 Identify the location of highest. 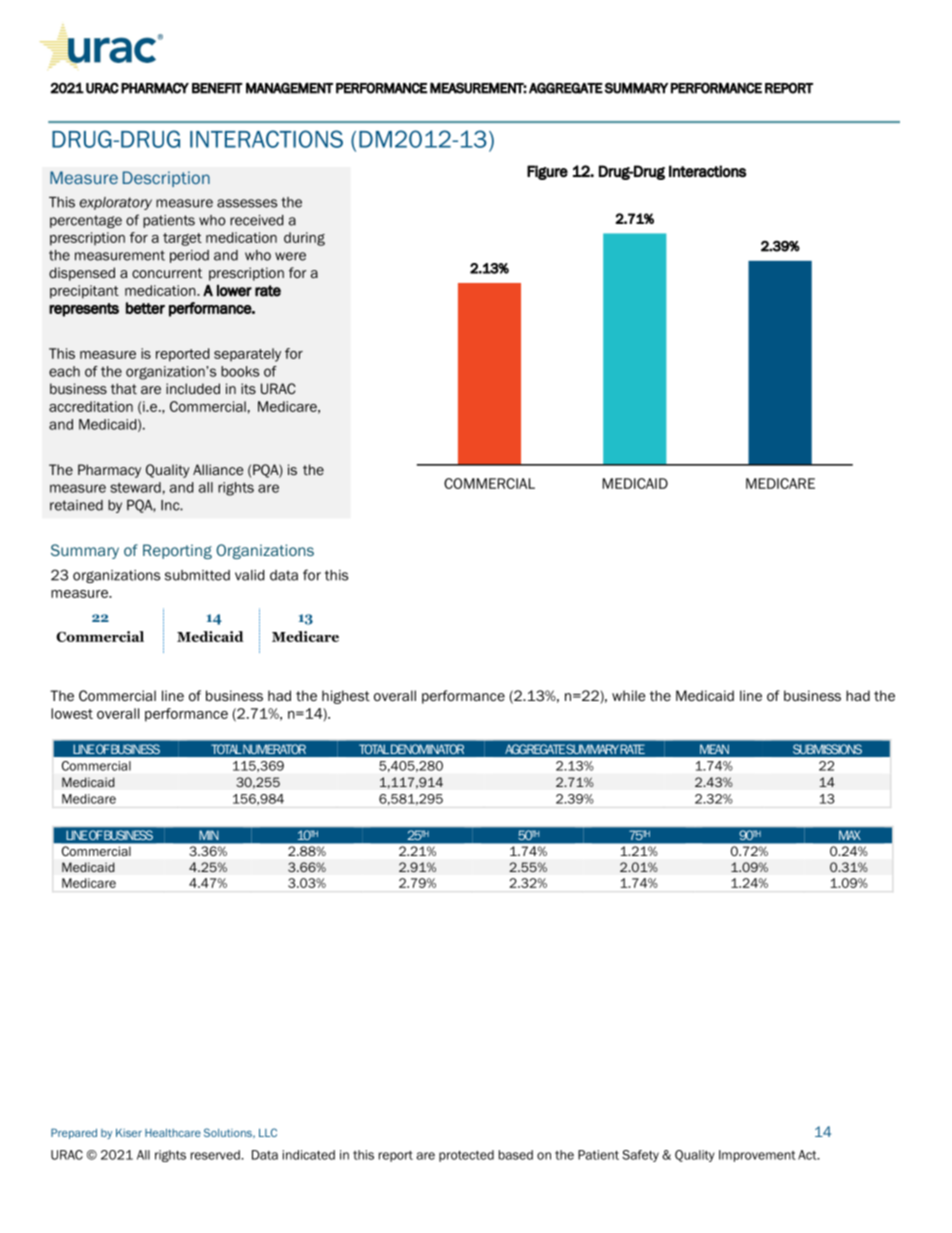
(346, 697).
